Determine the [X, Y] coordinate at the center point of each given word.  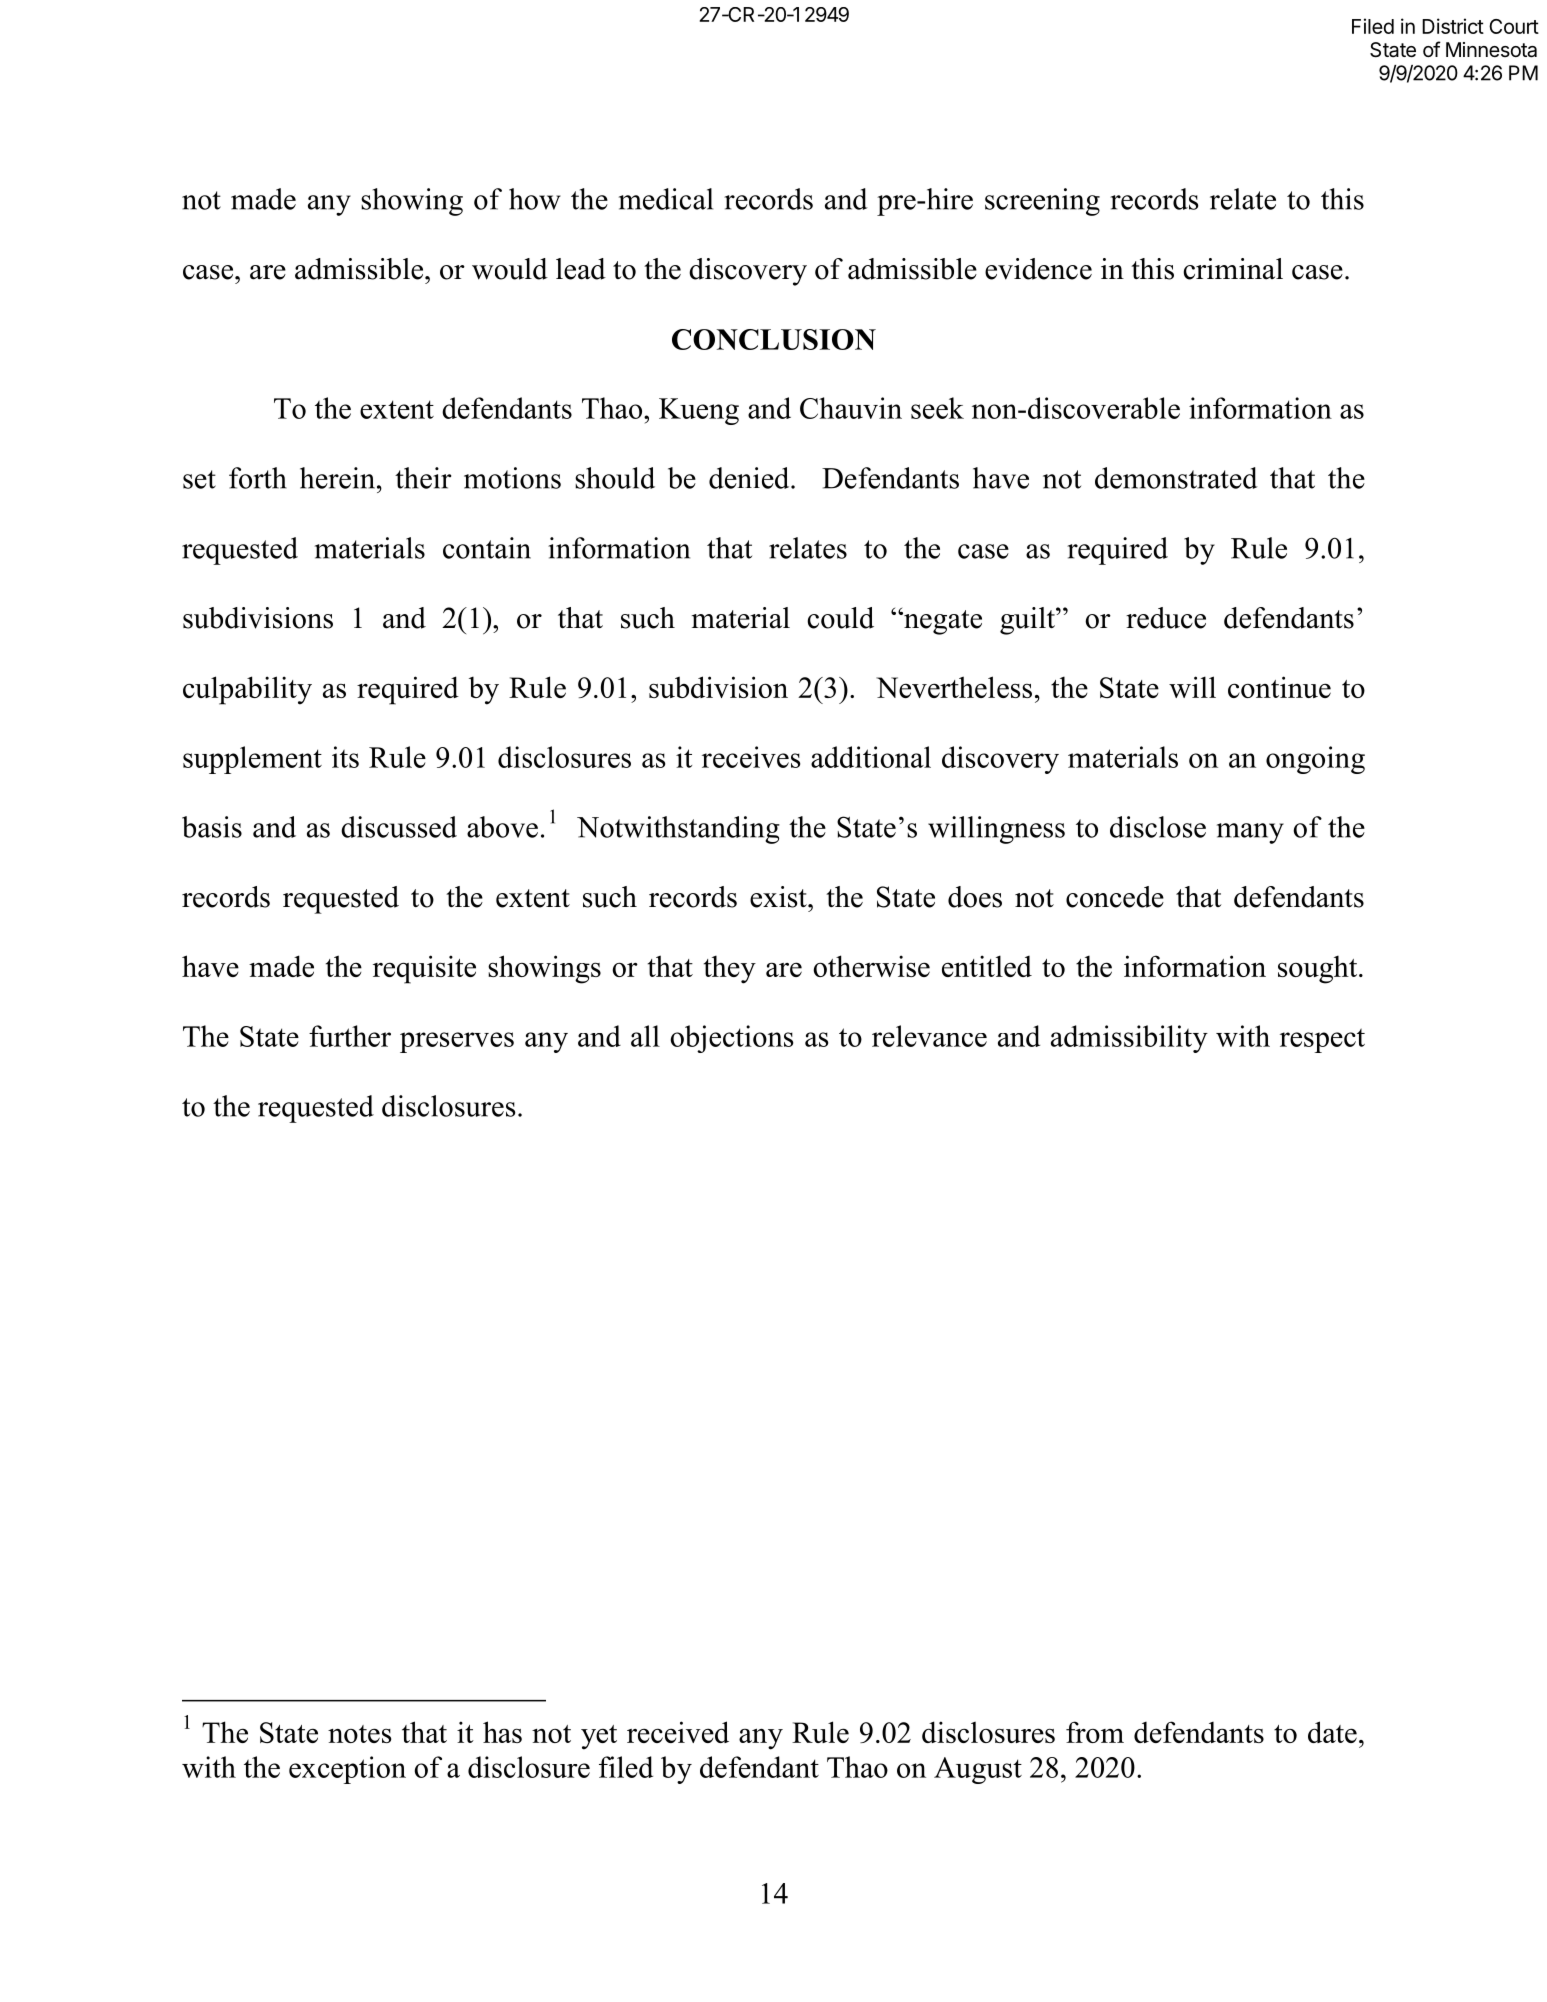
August [978, 1770]
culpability [247, 690]
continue [1279, 687]
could [840, 618]
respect [1322, 1040]
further [350, 1036]
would [510, 269]
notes [359, 1734]
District [1453, 26]
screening [1042, 202]
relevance [929, 1036]
